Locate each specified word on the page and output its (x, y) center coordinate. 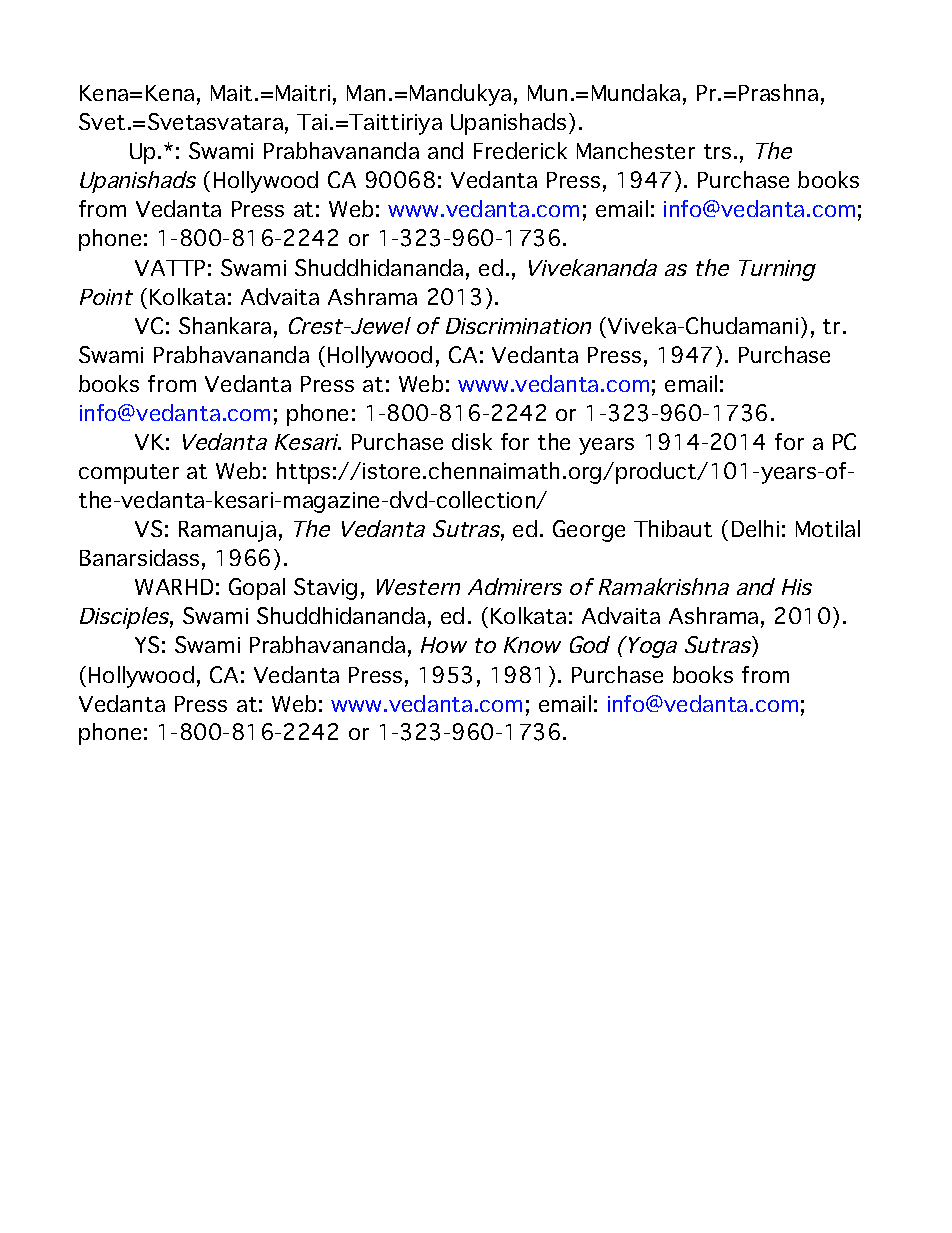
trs (717, 151)
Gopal (257, 589)
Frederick (520, 150)
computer (129, 474)
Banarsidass (139, 557)
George (589, 531)
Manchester (636, 150)
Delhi (755, 528)
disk (472, 441)
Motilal (828, 528)
